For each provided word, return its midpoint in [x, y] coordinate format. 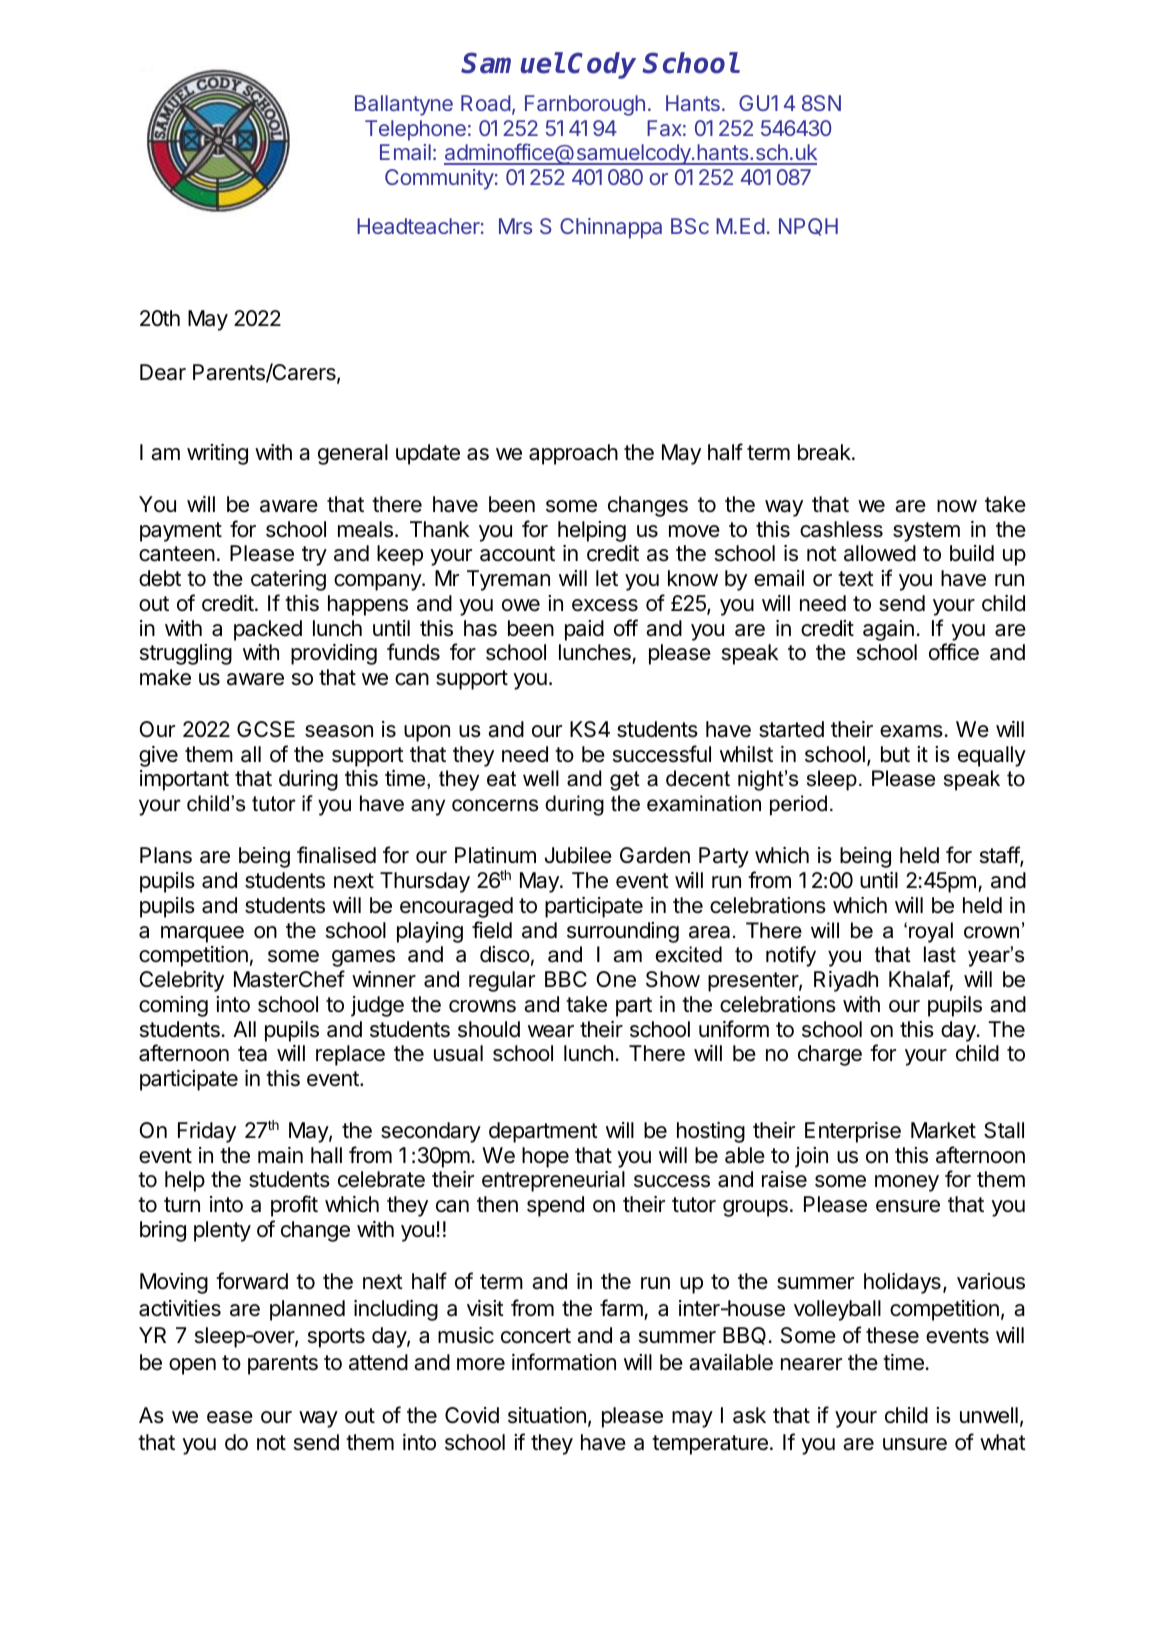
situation [547, 1415]
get [625, 781]
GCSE [266, 729]
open [192, 1366]
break [825, 452]
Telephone [415, 130]
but [895, 754]
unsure [915, 1444]
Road [486, 103]
